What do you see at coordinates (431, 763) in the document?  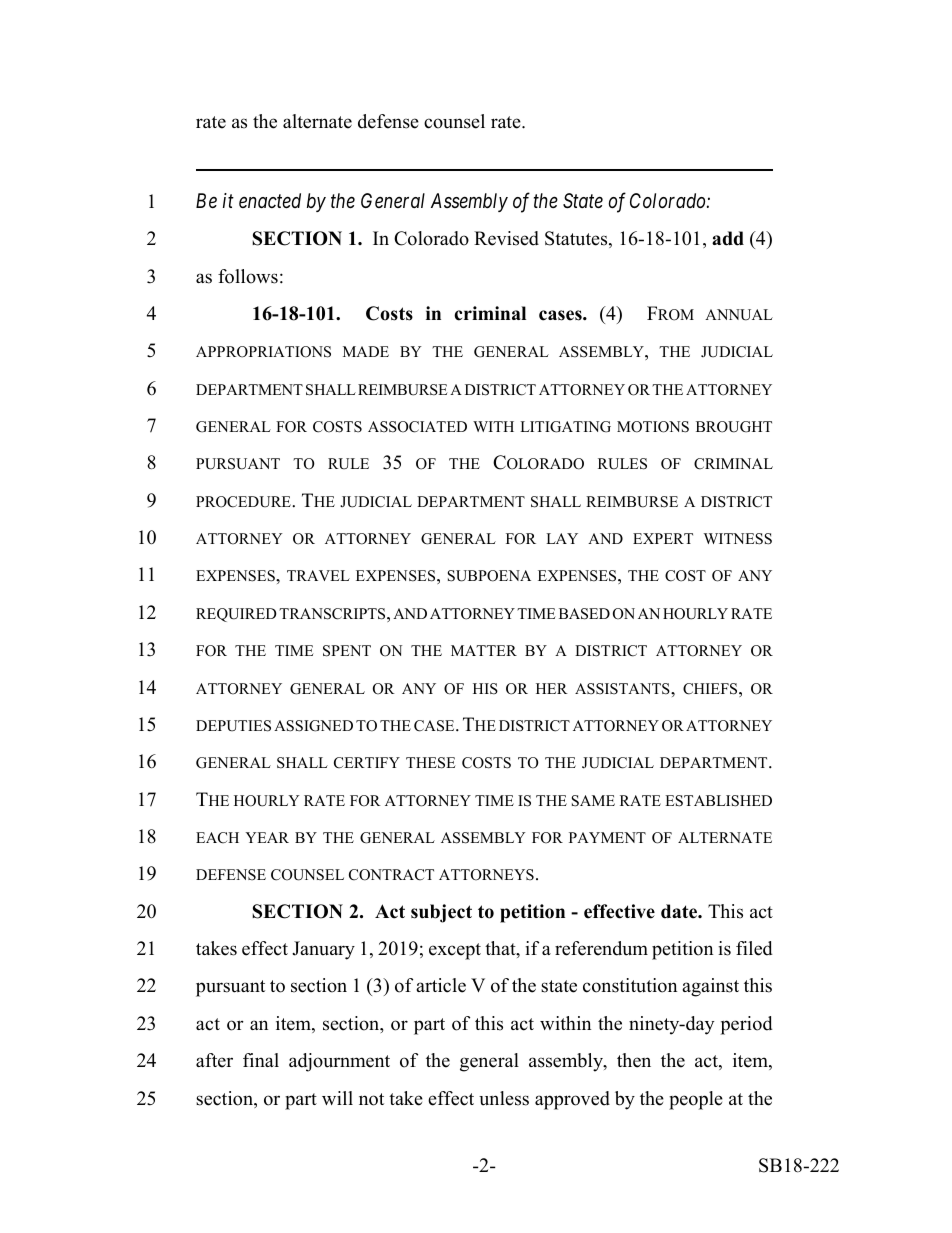 I see `THESE` at bounding box center [431, 763].
